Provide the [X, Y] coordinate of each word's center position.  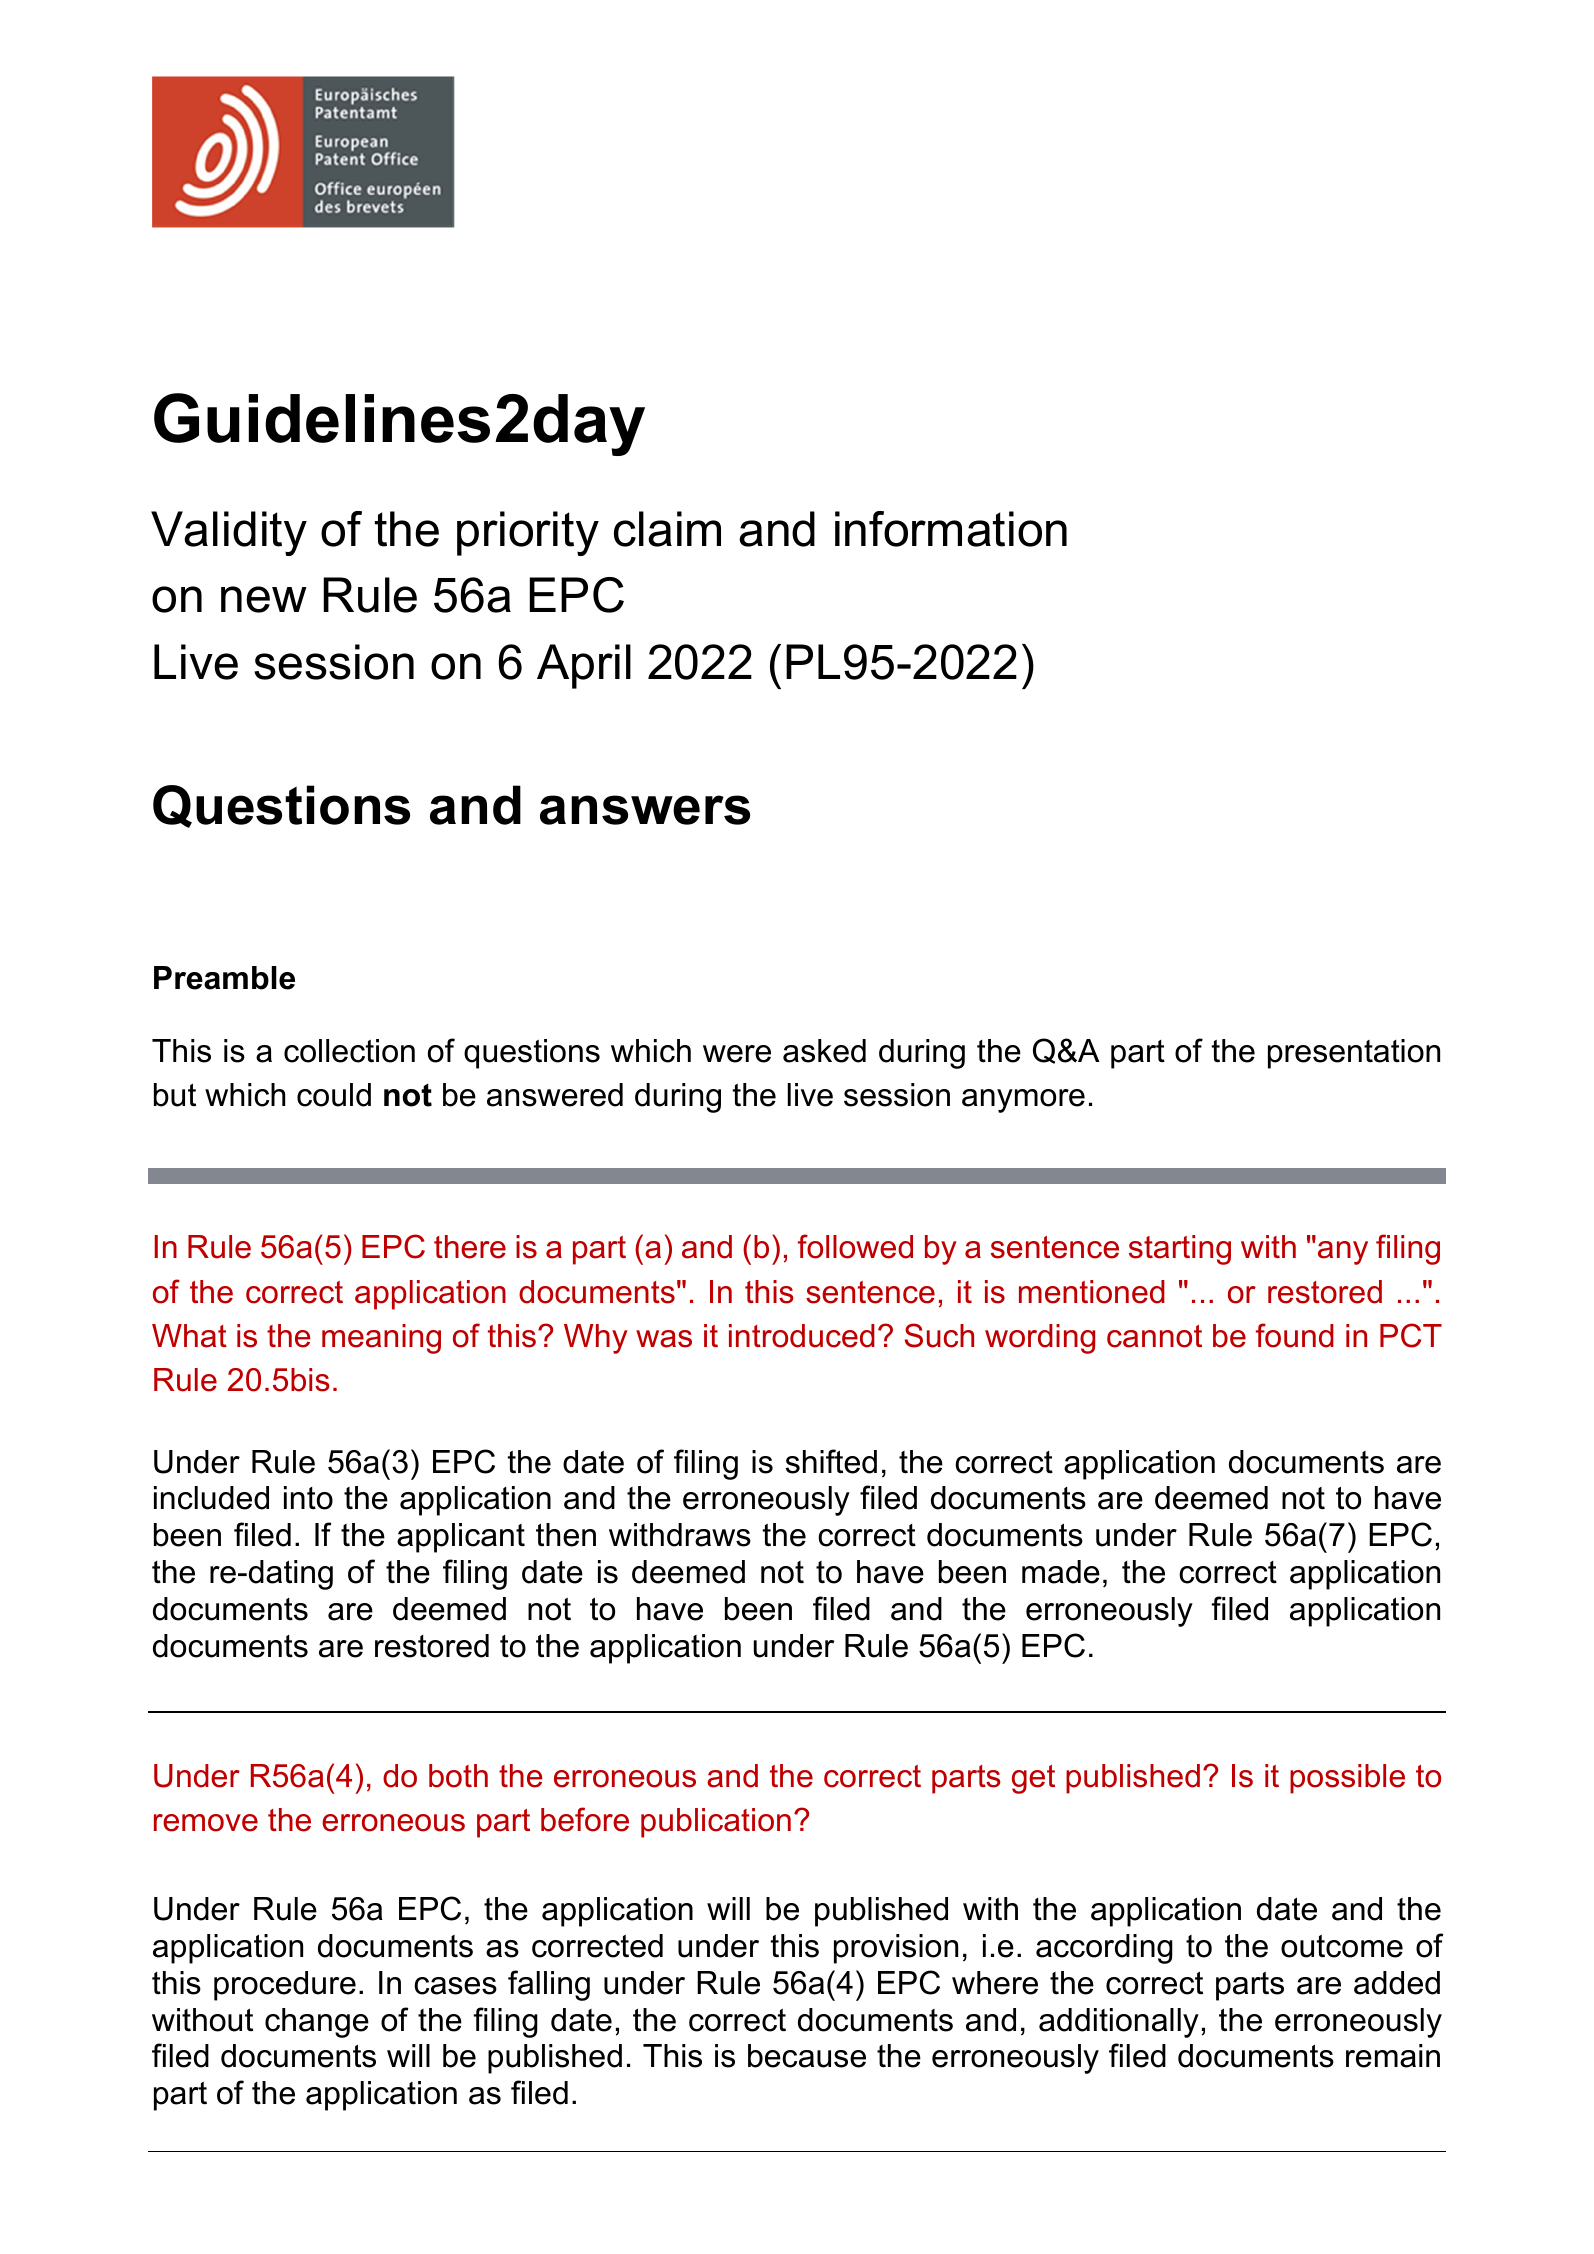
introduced [802, 1336]
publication [716, 1823]
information [951, 529]
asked [824, 1051]
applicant [461, 1538]
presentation [1354, 1054]
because [807, 2056]
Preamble [224, 978]
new [264, 599]
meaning [381, 1339]
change [317, 2023]
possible [1347, 1779]
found [1295, 1335]
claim [667, 529]
